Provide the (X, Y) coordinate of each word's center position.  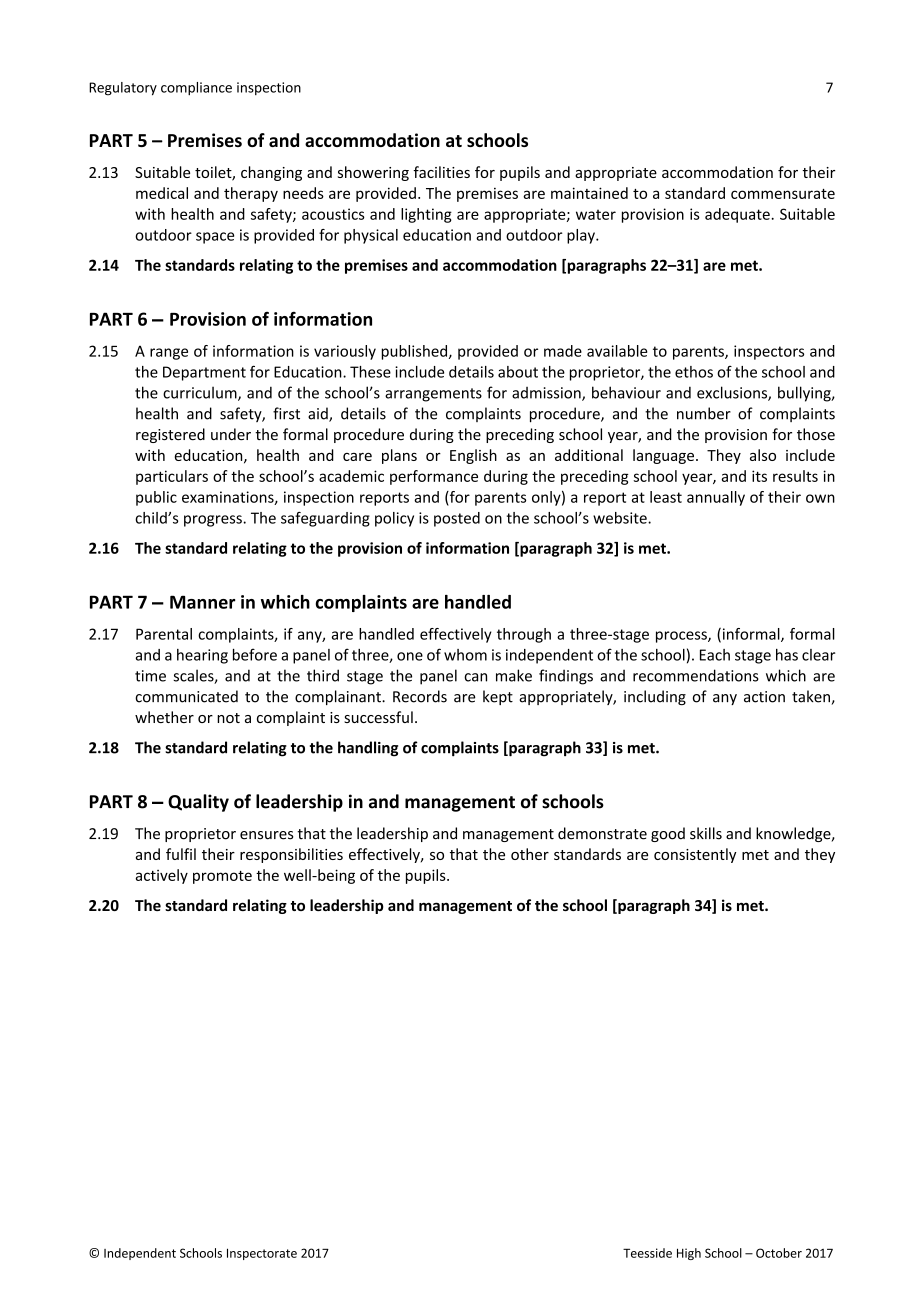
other (530, 854)
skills (706, 833)
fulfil (181, 854)
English (473, 456)
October (779, 1253)
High (689, 1254)
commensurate (783, 194)
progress (214, 521)
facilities (441, 172)
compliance (196, 88)
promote (222, 877)
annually (716, 498)
